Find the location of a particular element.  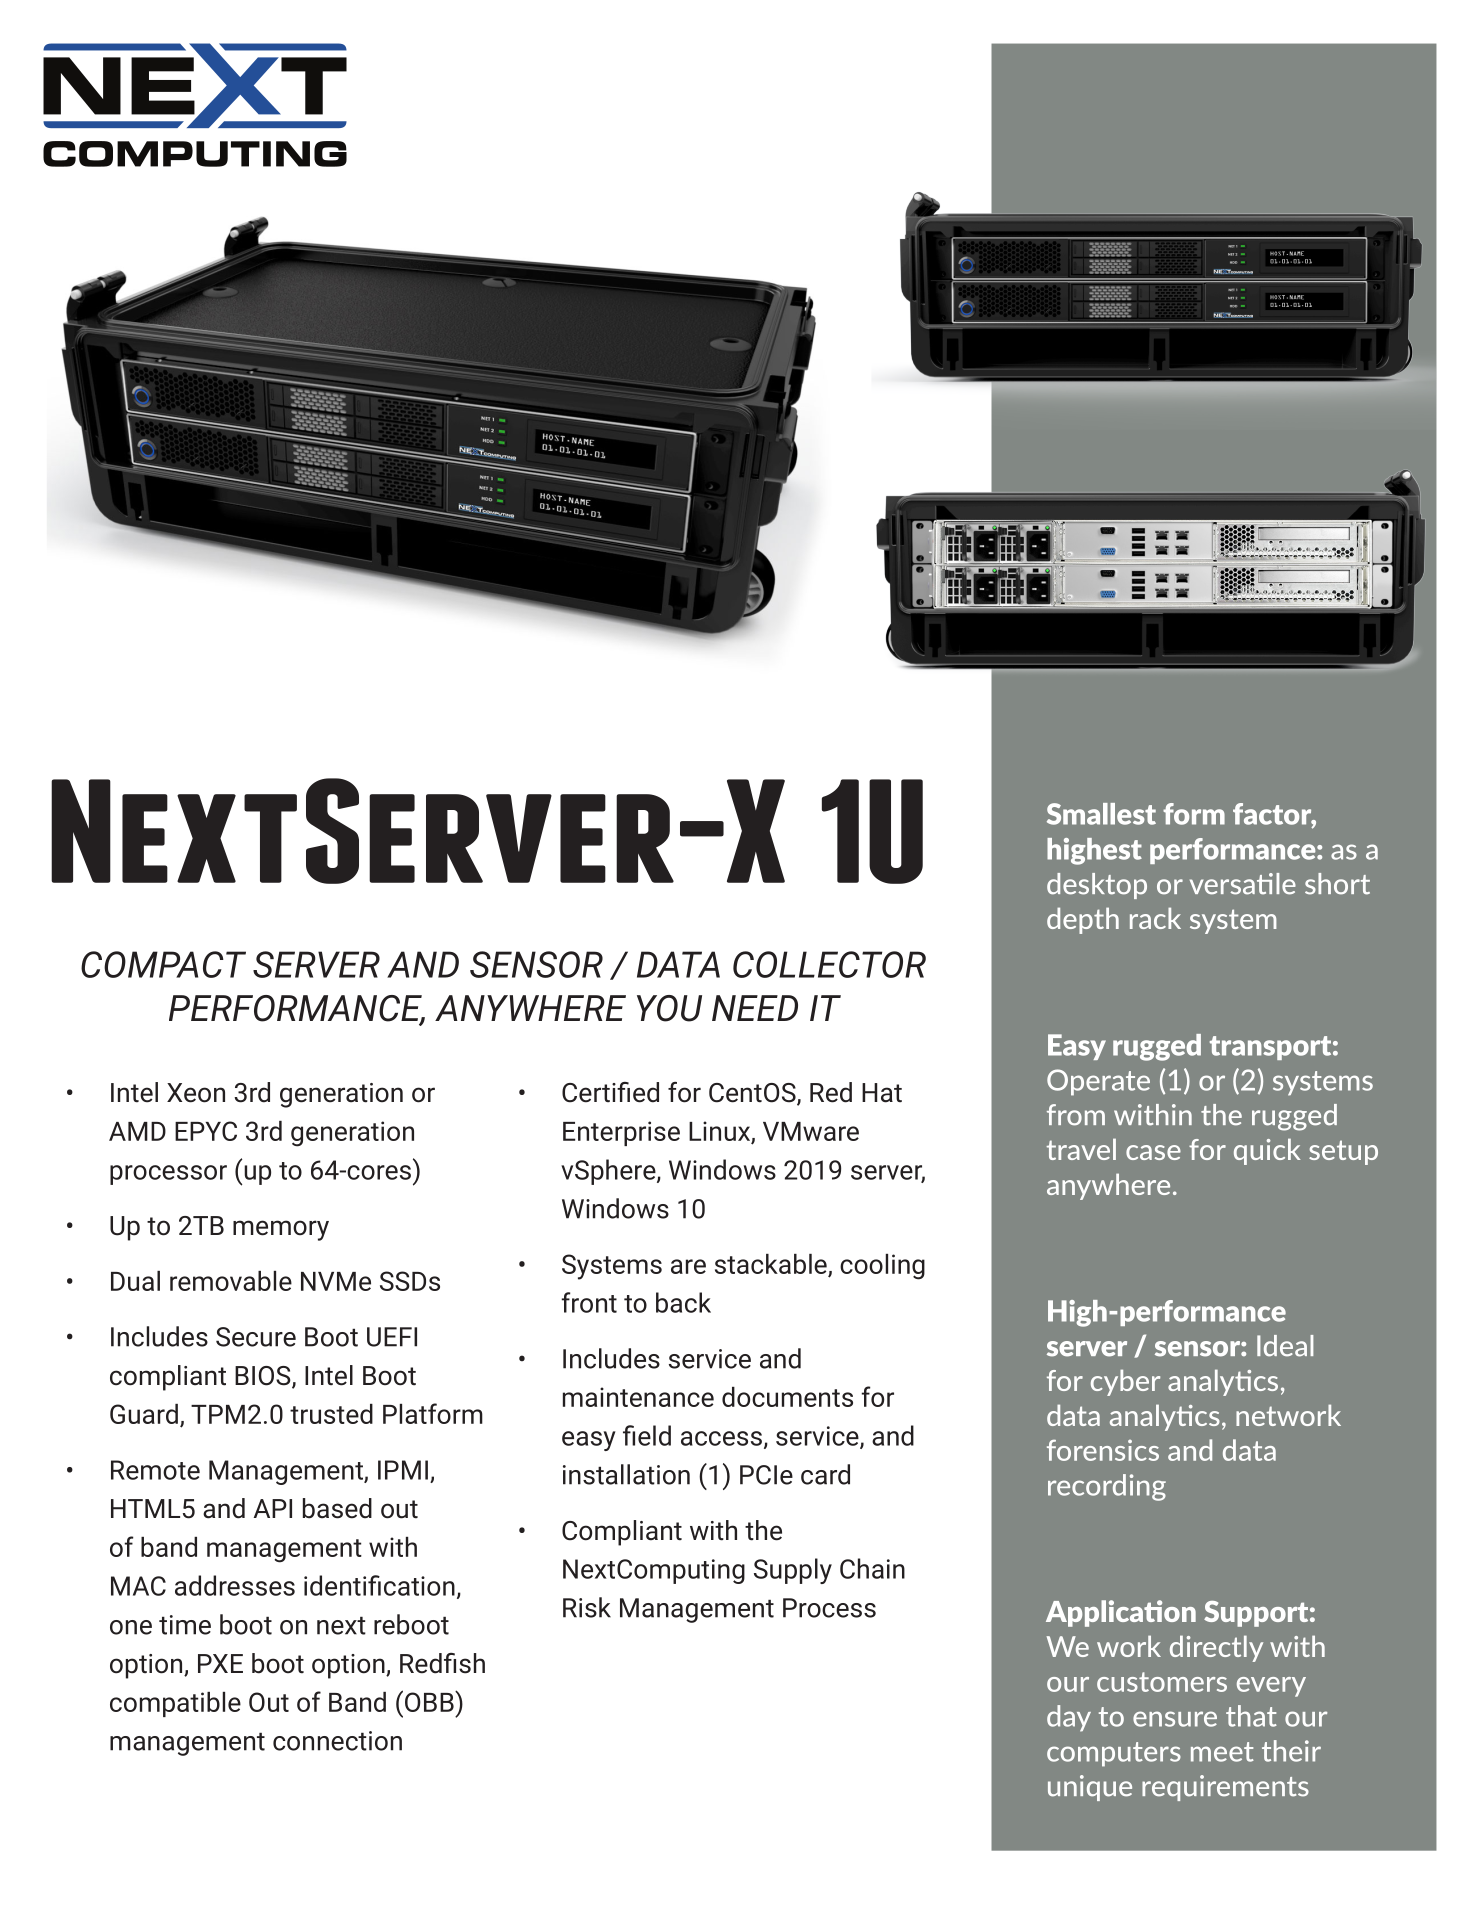

AMD is located at coordinates (137, 1131).
